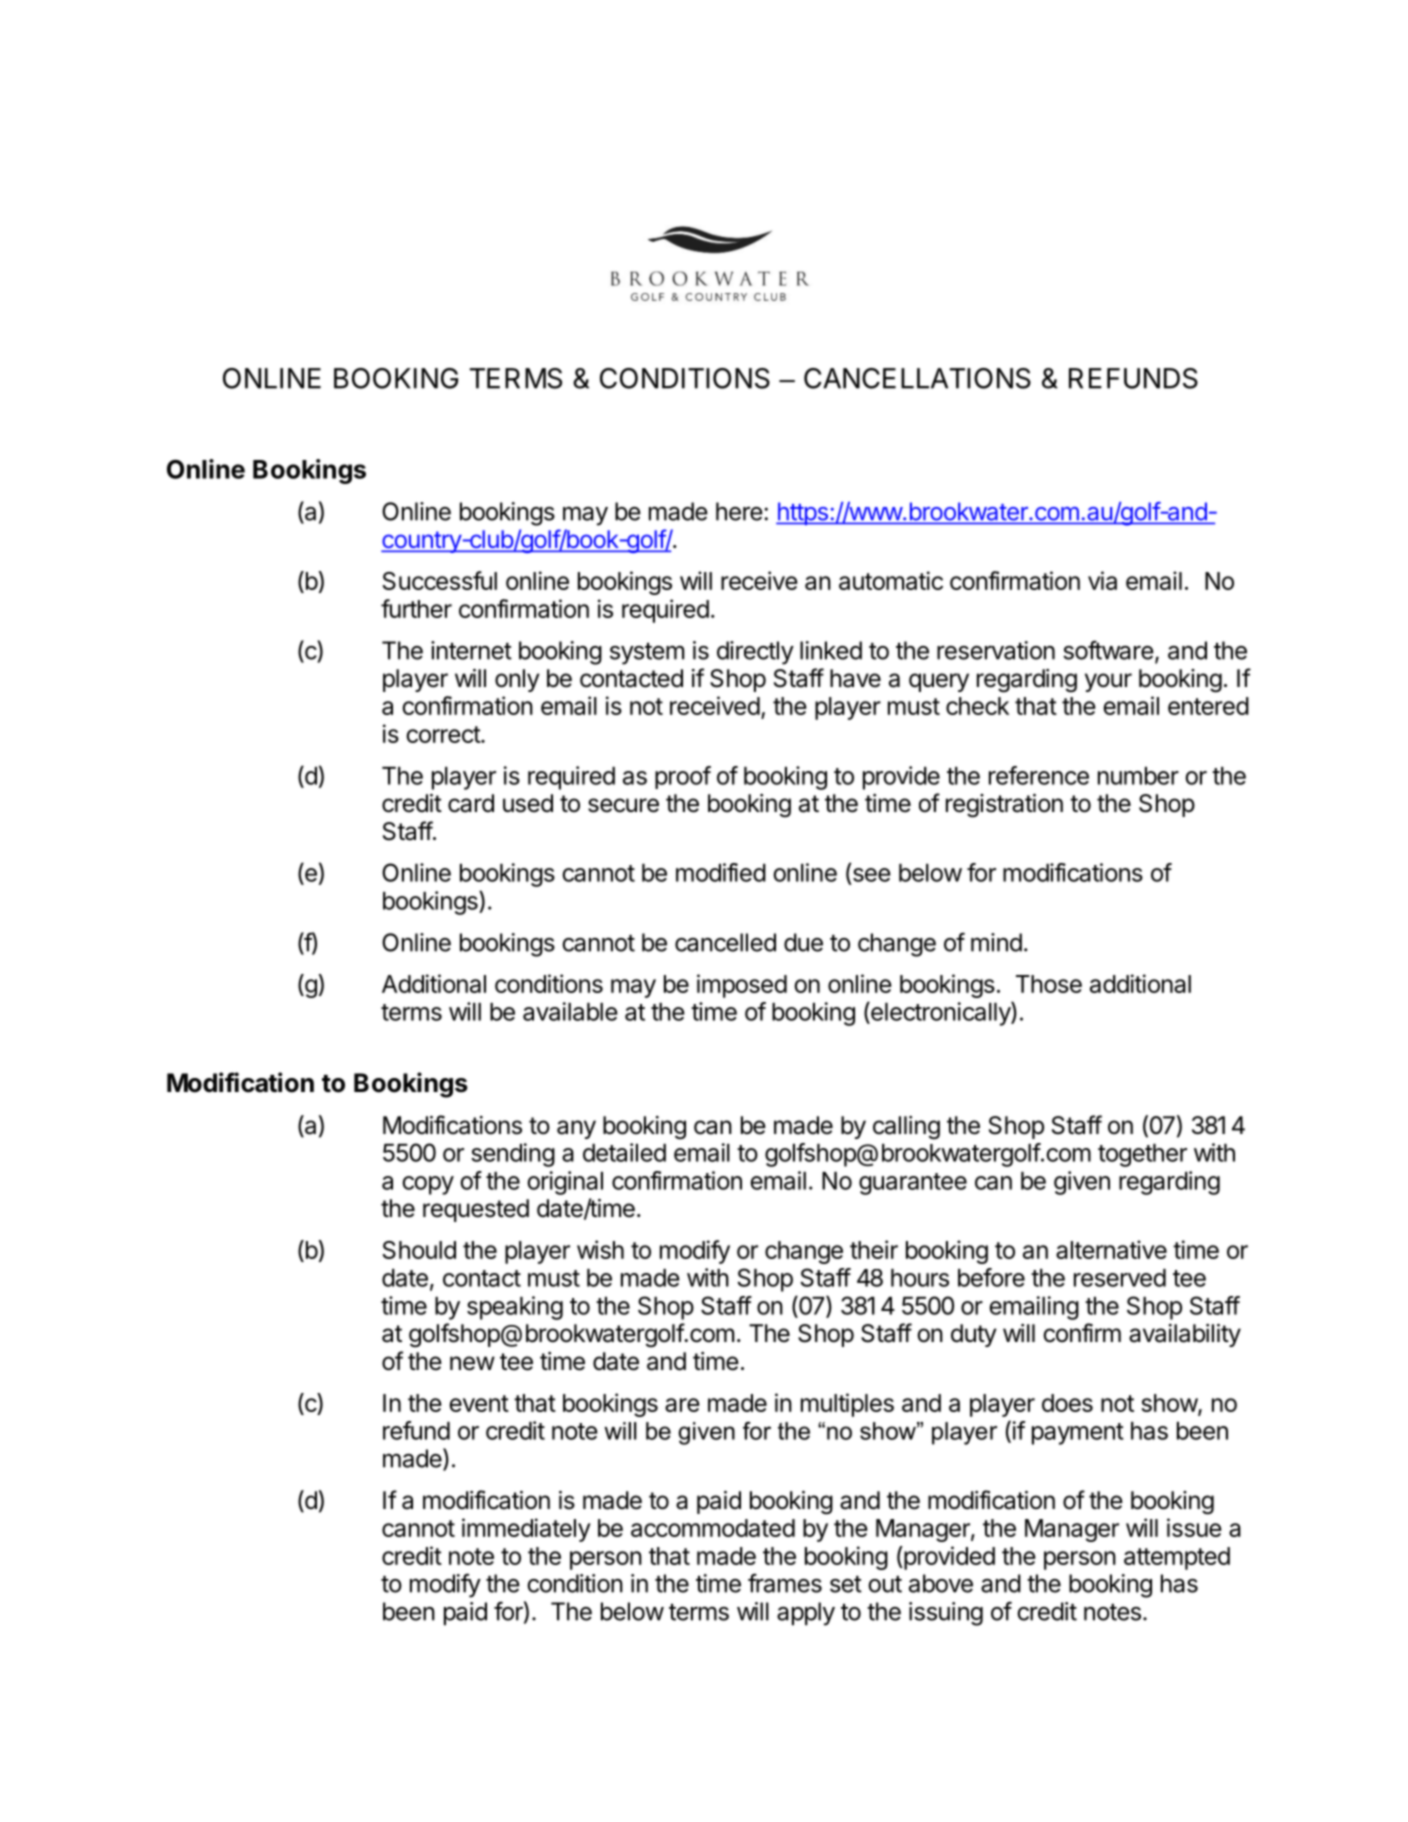 The width and height of the screenshot is (1408, 1822). I want to click on availability, so click(1185, 1335).
